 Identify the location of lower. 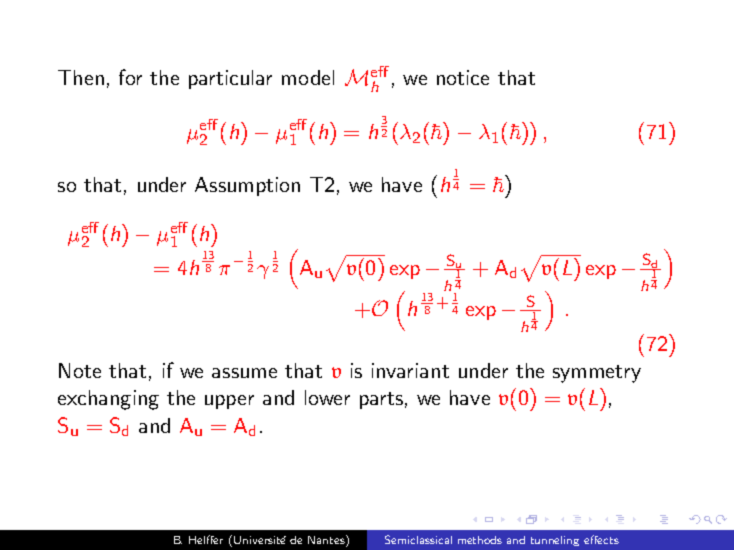
(327, 397).
